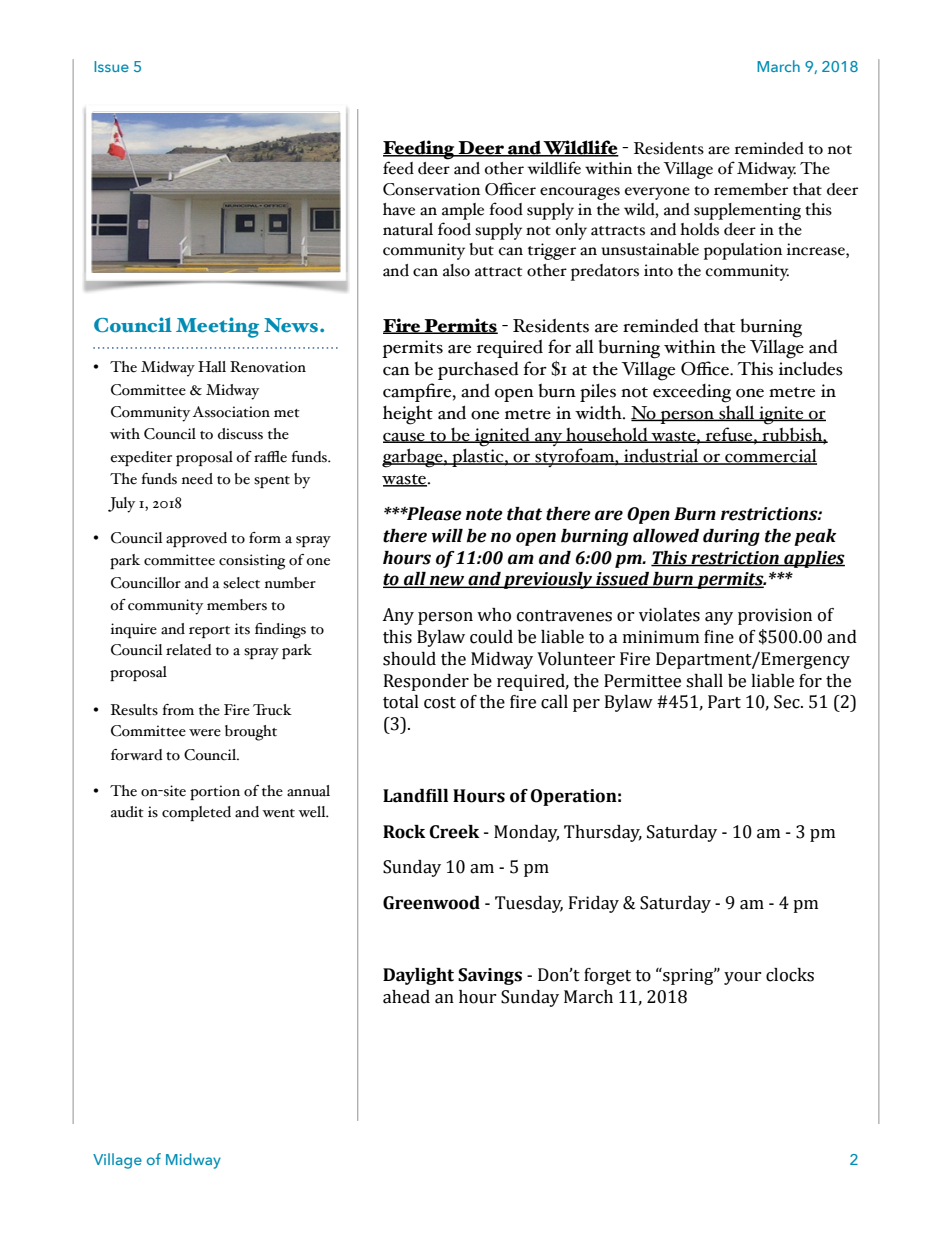 This document has height=1233, width=952. I want to click on exceeding, so click(692, 393).
